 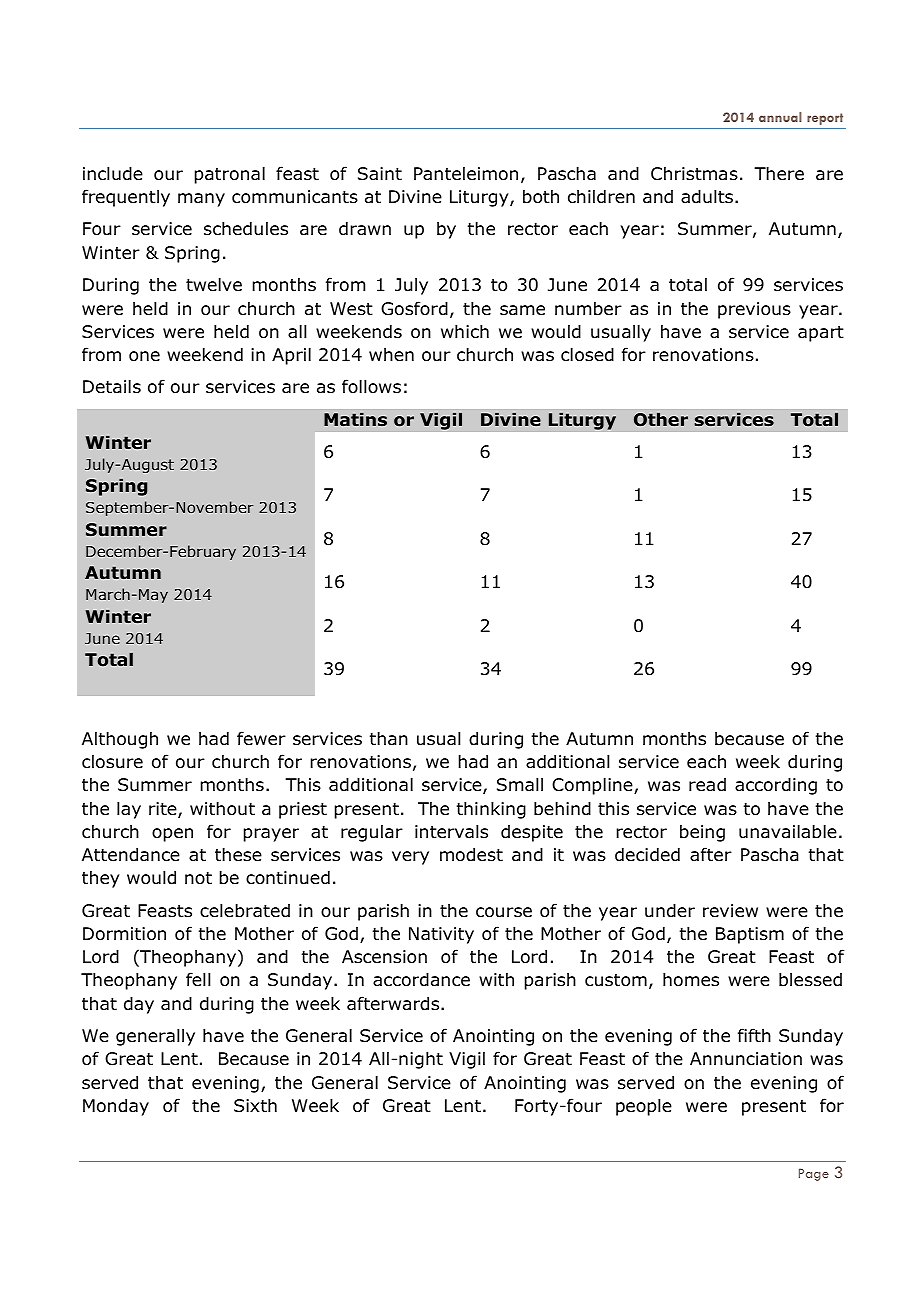 What do you see at coordinates (707, 784) in the document?
I see `read` at bounding box center [707, 784].
